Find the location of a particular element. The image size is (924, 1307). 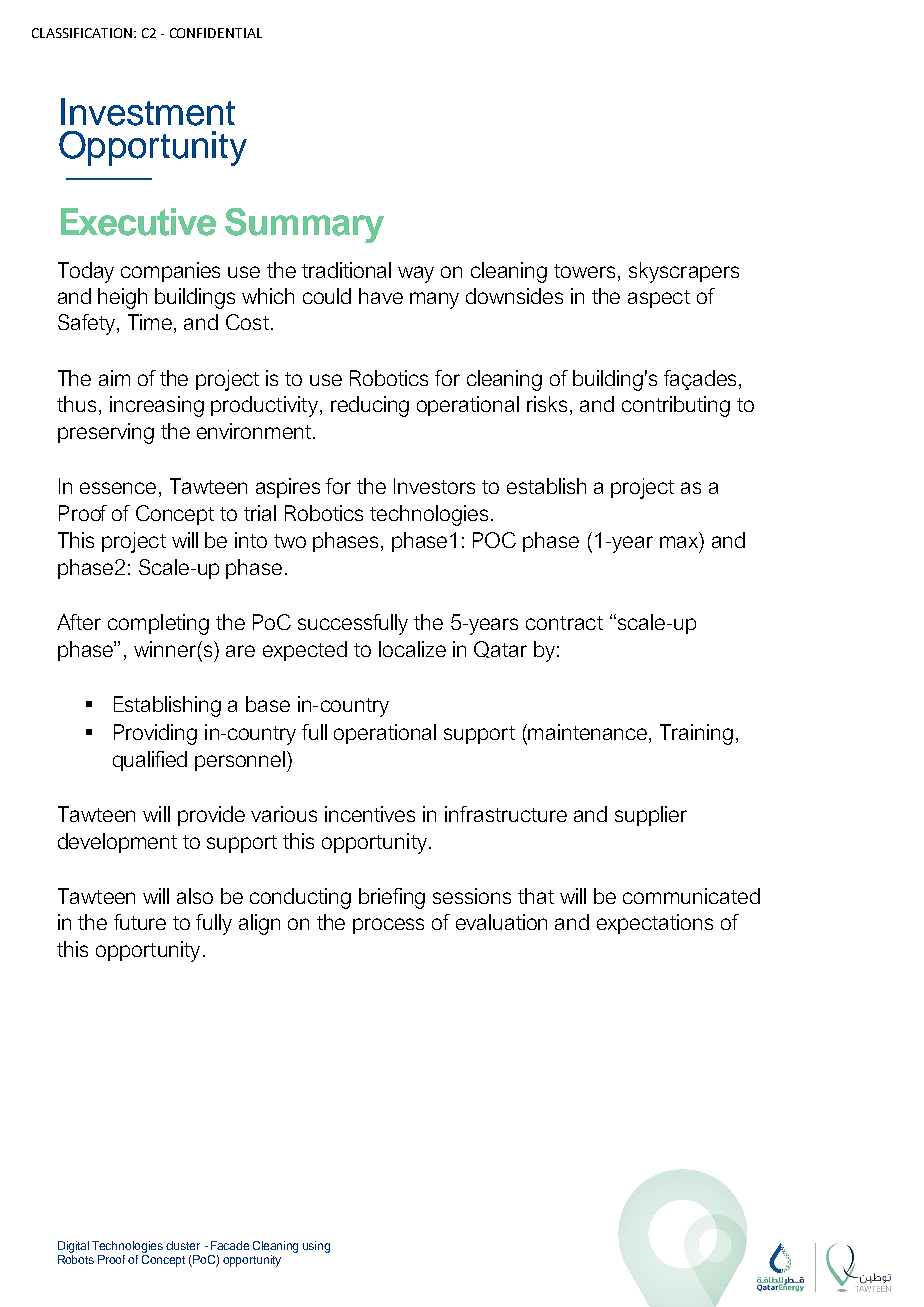

Investment is located at coordinates (148, 112).
